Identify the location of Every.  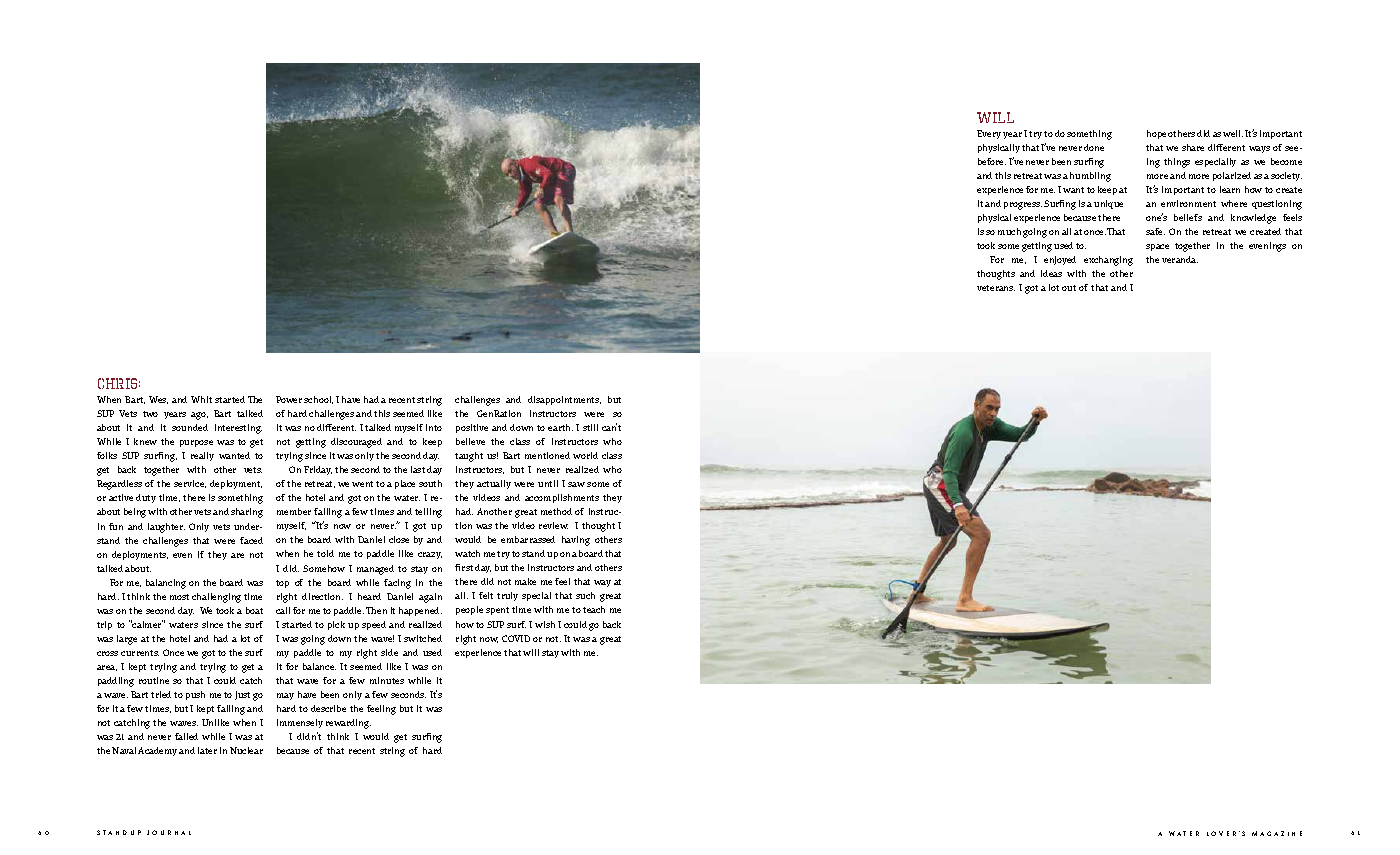
(989, 134).
